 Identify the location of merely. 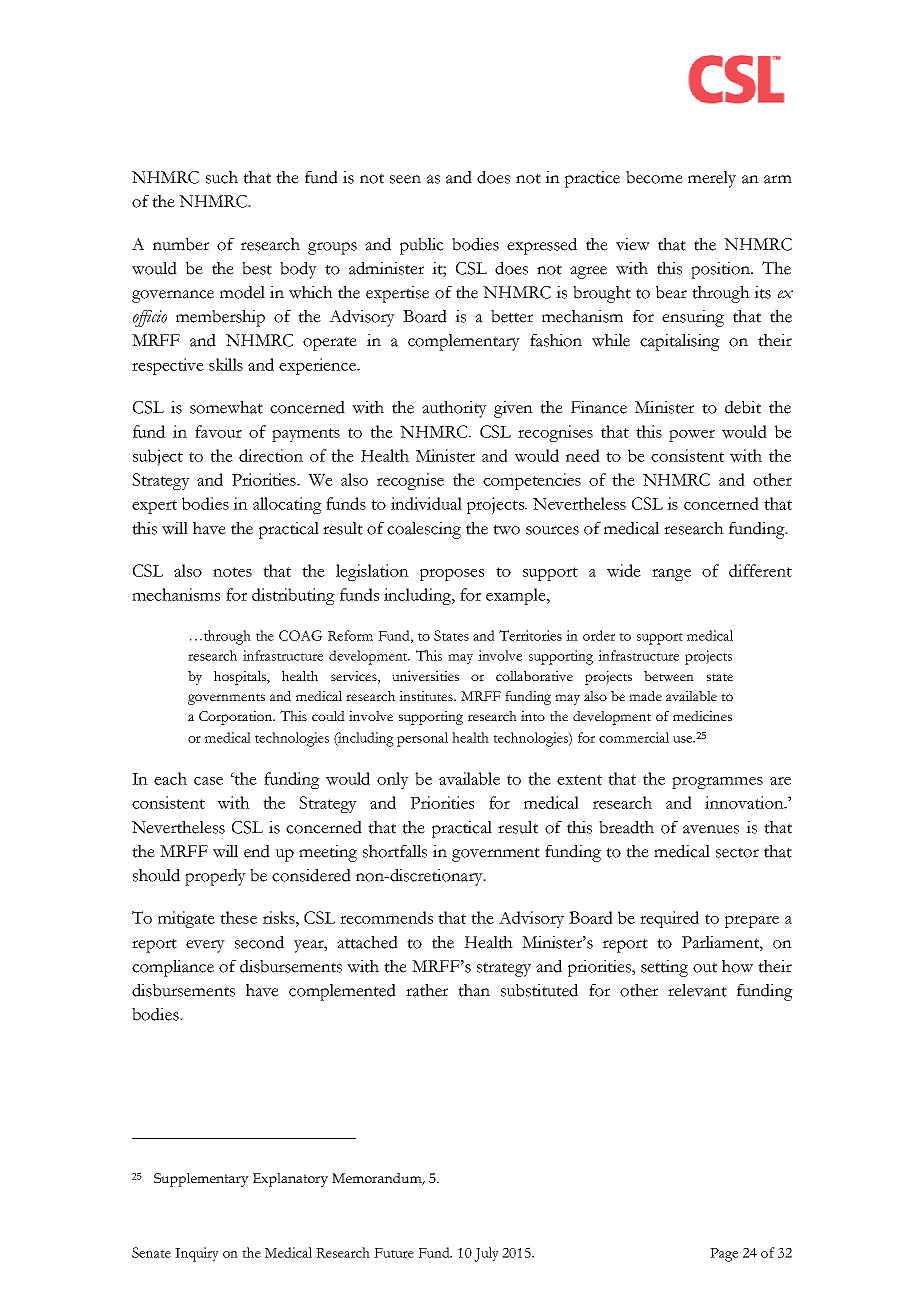
(712, 179).
